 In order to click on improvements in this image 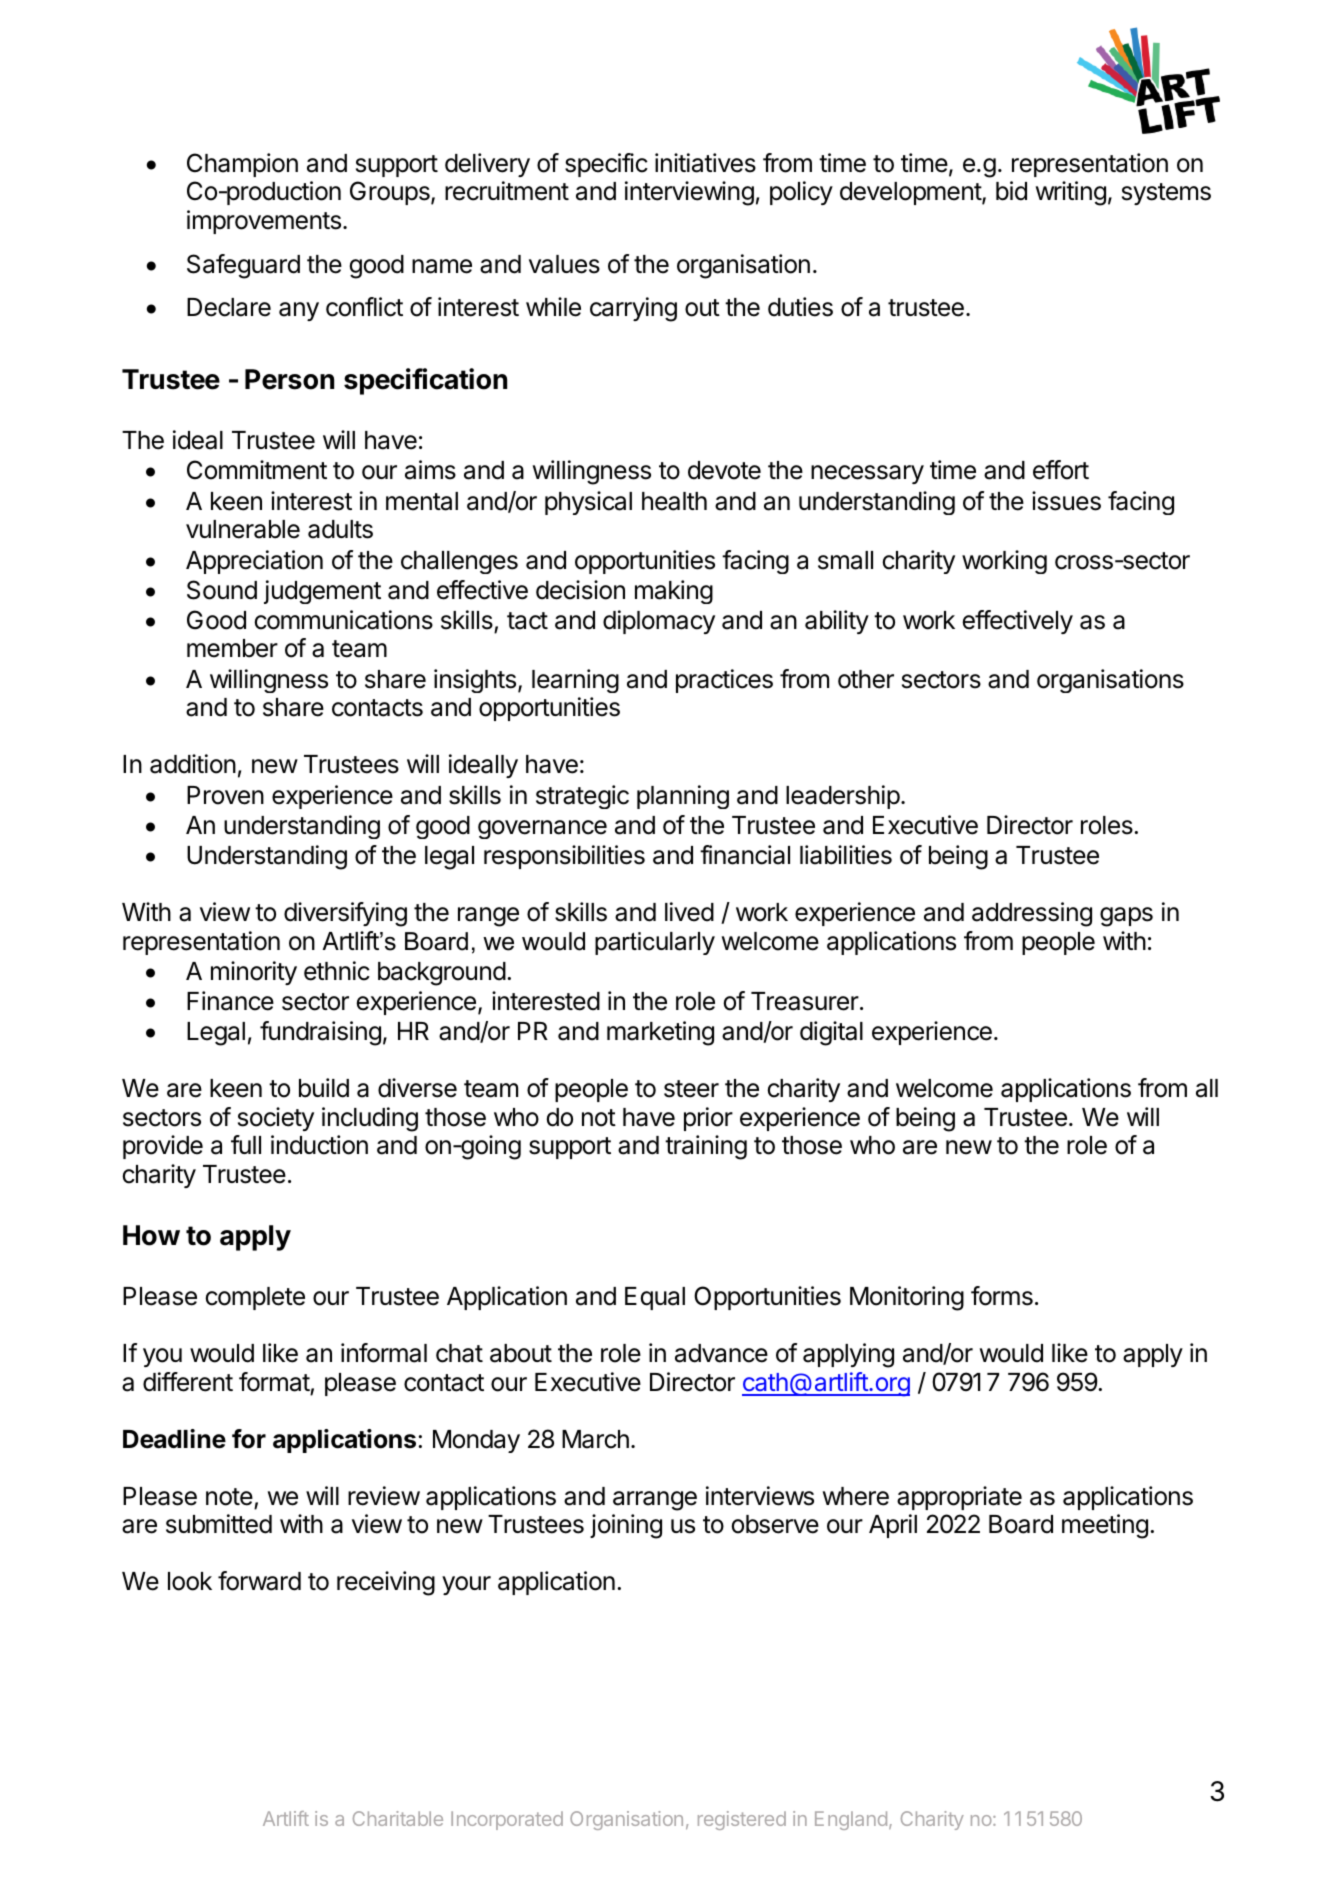, I will do `click(264, 222)`.
